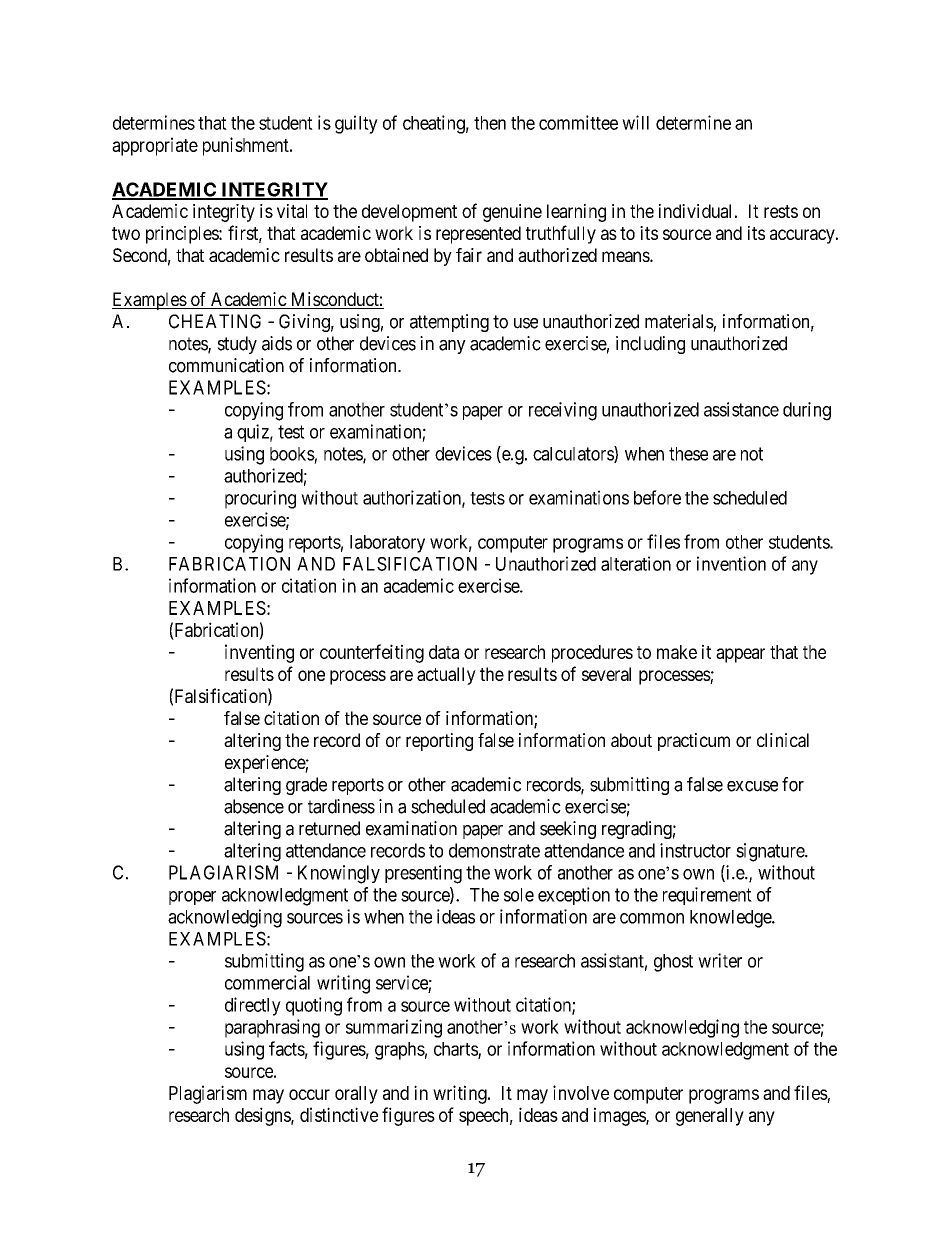  Describe the element at coordinates (781, 211) in the image. I see `rests` at that location.
